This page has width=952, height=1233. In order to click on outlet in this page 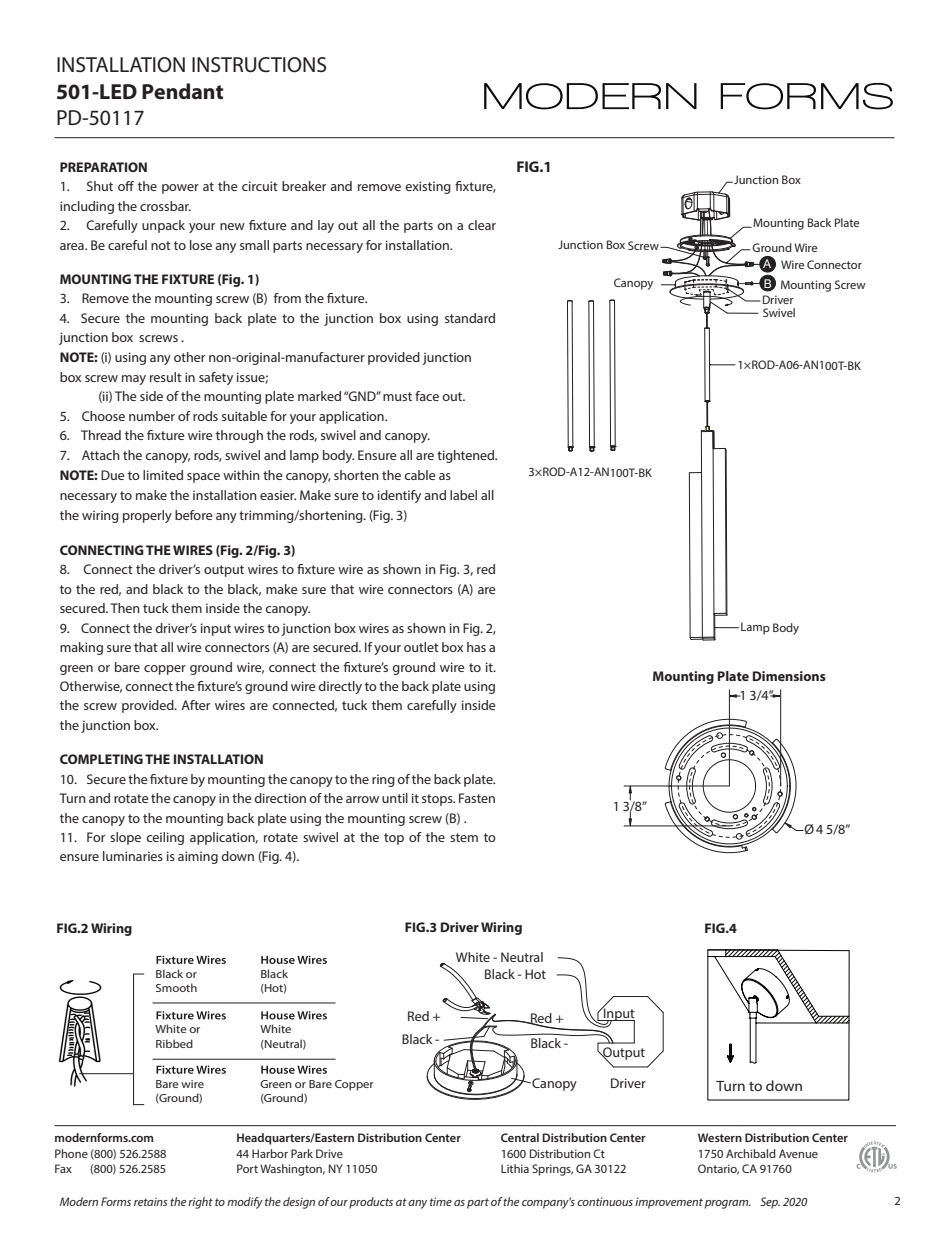, I will do `click(421, 647)`.
